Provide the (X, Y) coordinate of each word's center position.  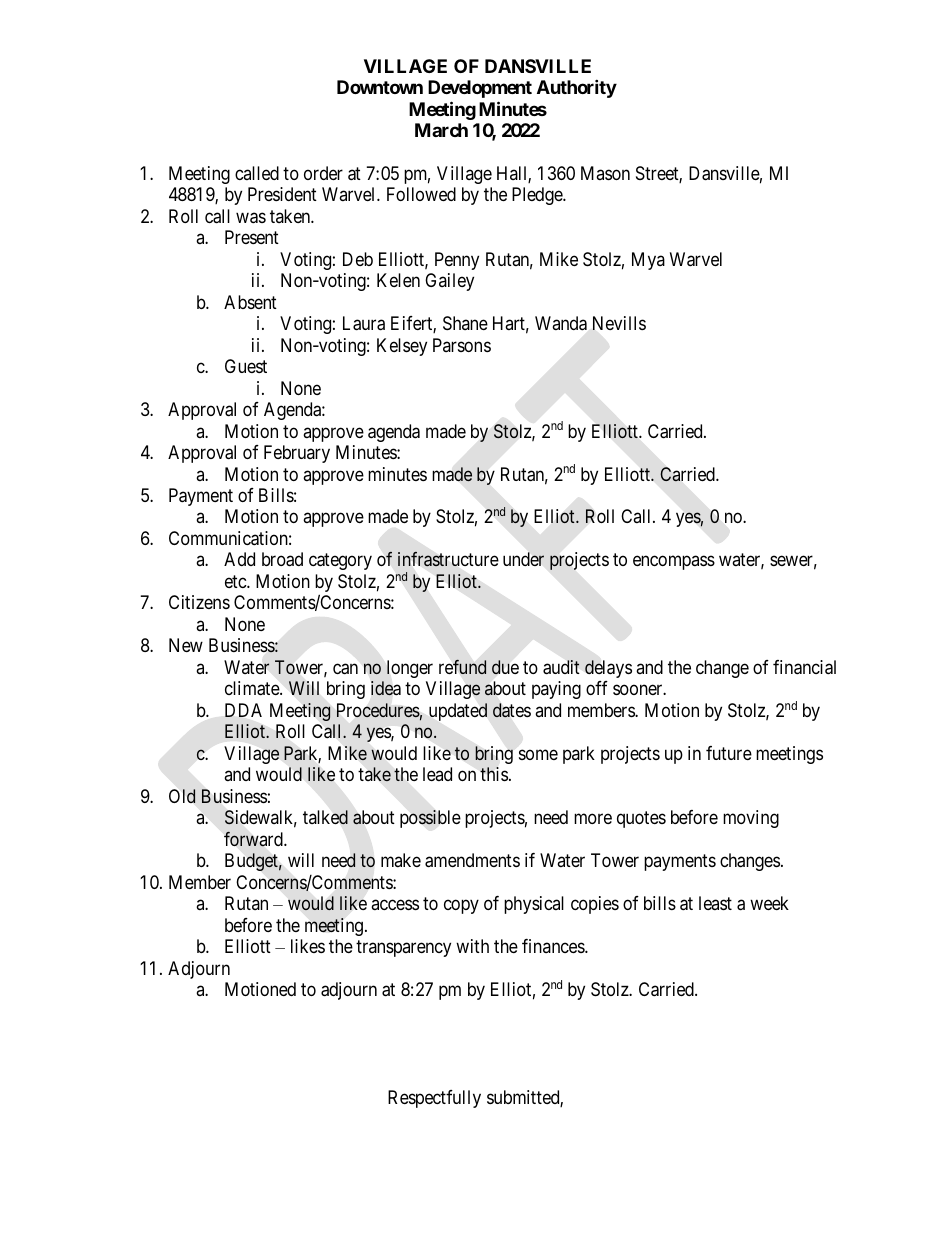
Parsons (462, 345)
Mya (648, 261)
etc (236, 581)
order (323, 173)
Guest (246, 366)
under (523, 559)
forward (254, 839)
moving (751, 819)
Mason (605, 173)
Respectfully (434, 1099)
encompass (674, 563)
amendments (472, 860)
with (472, 946)
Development (480, 89)
